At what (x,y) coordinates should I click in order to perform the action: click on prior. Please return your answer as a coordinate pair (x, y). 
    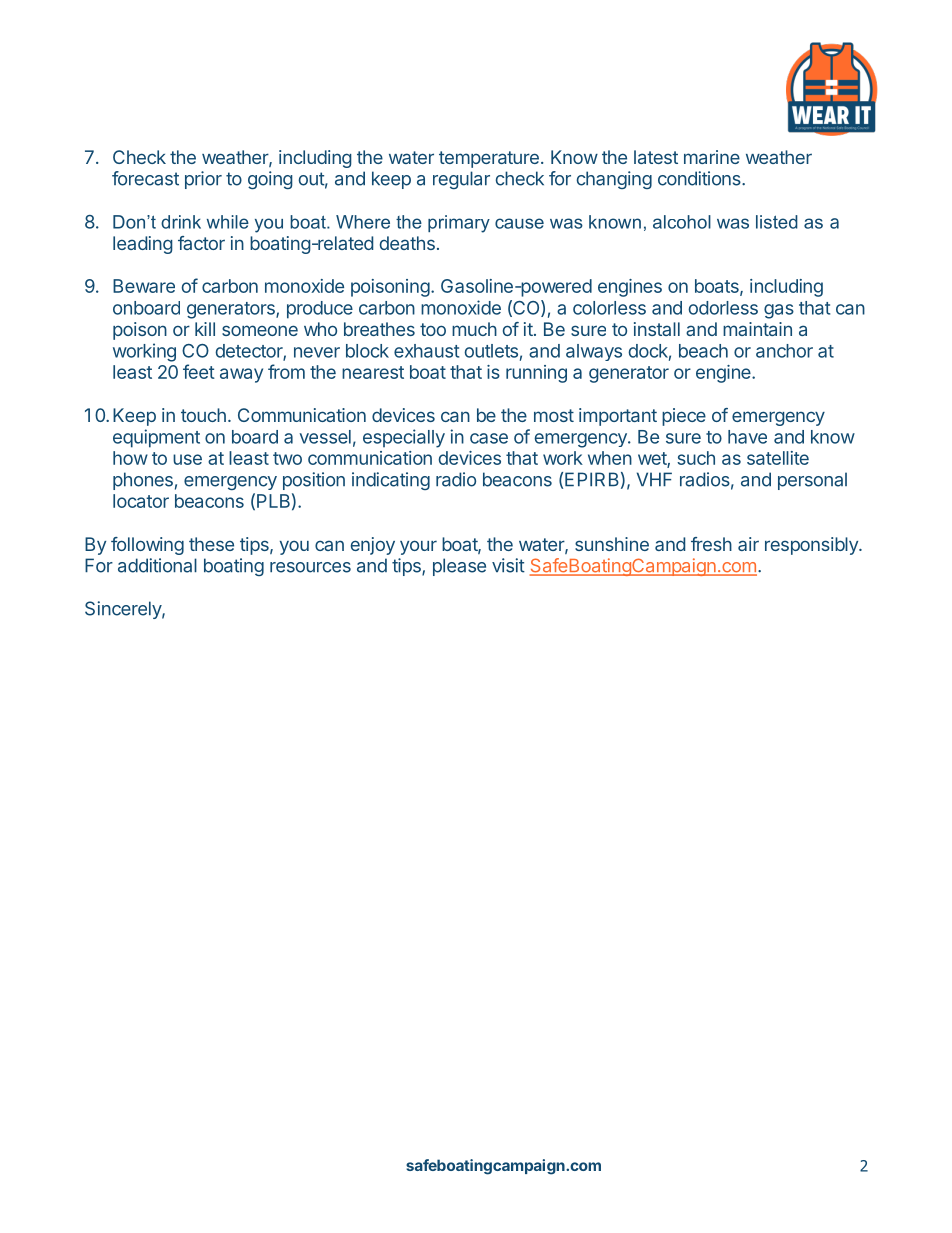
    Looking at the image, I should click on (203, 180).
